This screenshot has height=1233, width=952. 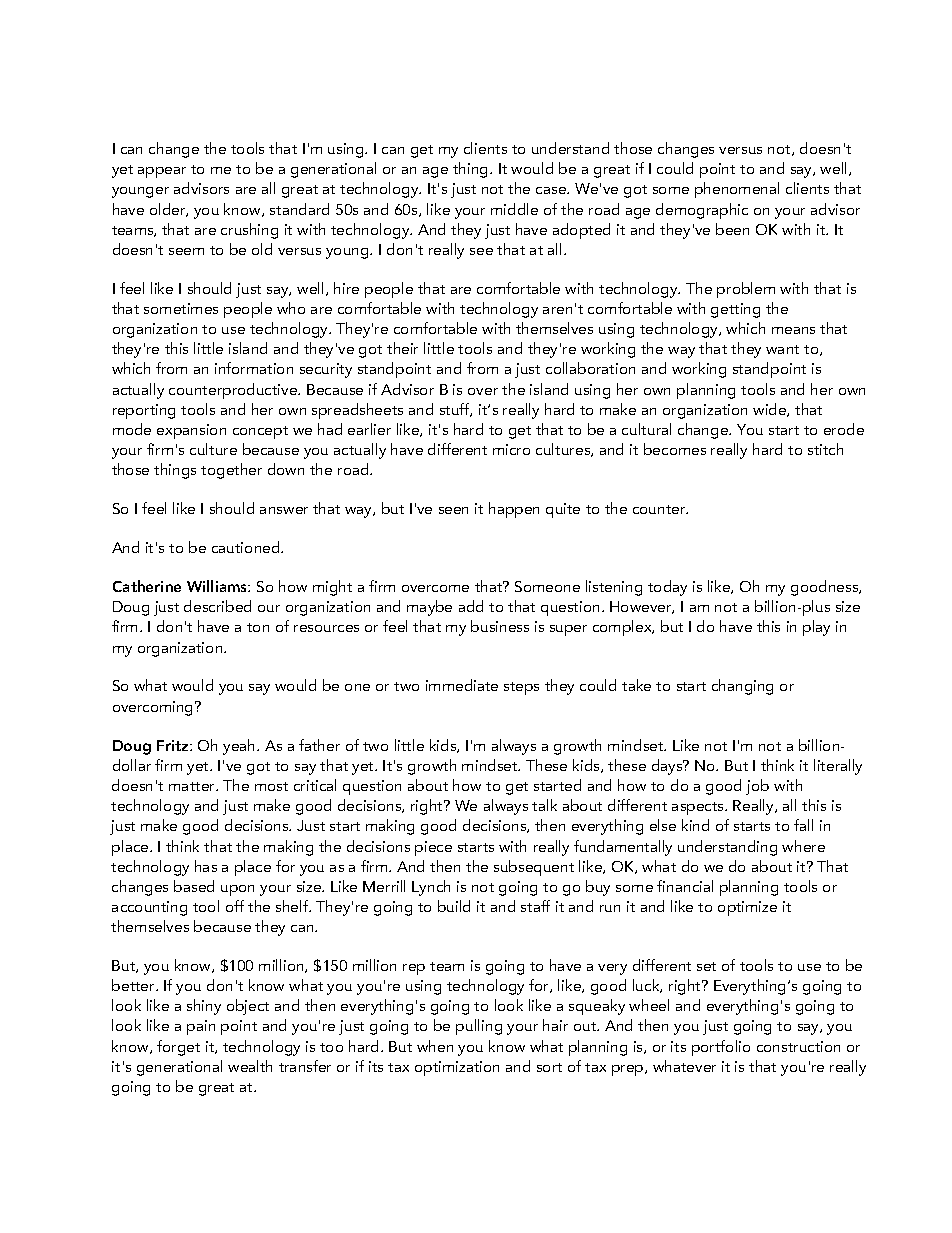 I want to click on optimize, so click(x=747, y=908).
